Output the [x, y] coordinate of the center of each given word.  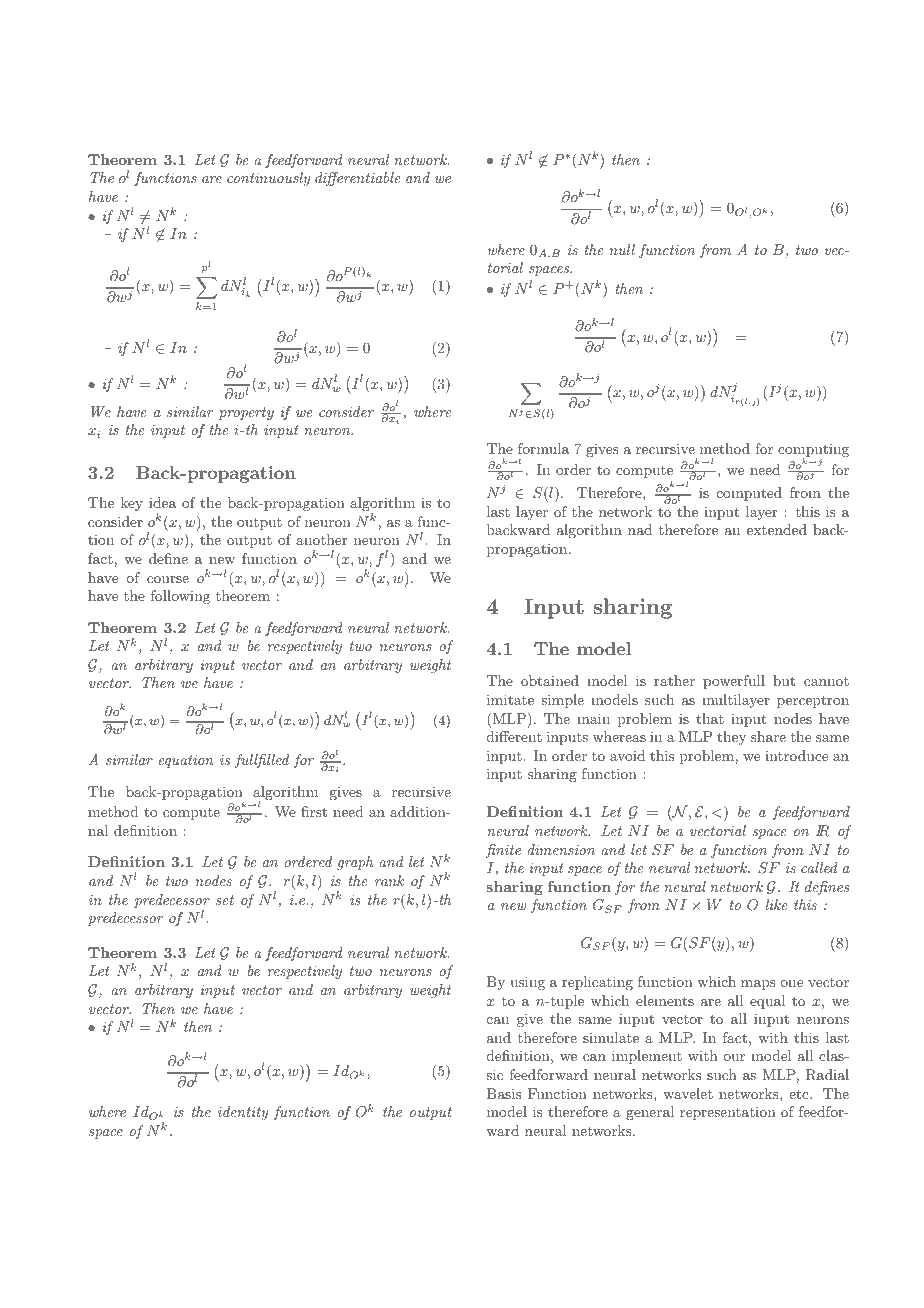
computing [813, 451]
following [180, 597]
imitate [510, 699]
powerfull [734, 682]
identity [243, 1113]
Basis [504, 1093]
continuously [268, 179]
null [622, 249]
